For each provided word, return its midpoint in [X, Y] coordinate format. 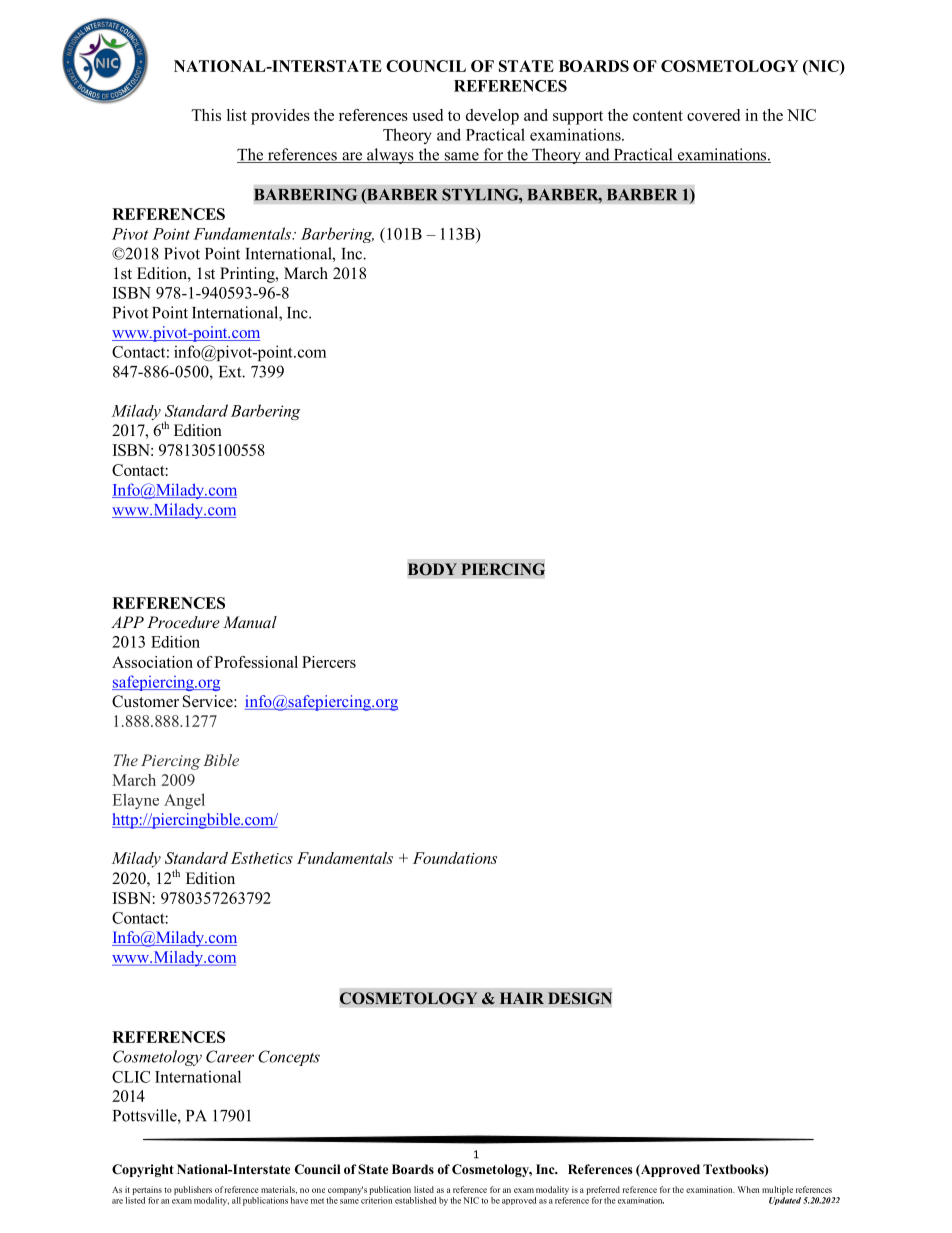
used [427, 115]
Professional [256, 662]
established [415, 1200]
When [748, 1189]
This [206, 115]
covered [713, 115]
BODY [432, 569]
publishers [193, 1190]
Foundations [455, 858]
